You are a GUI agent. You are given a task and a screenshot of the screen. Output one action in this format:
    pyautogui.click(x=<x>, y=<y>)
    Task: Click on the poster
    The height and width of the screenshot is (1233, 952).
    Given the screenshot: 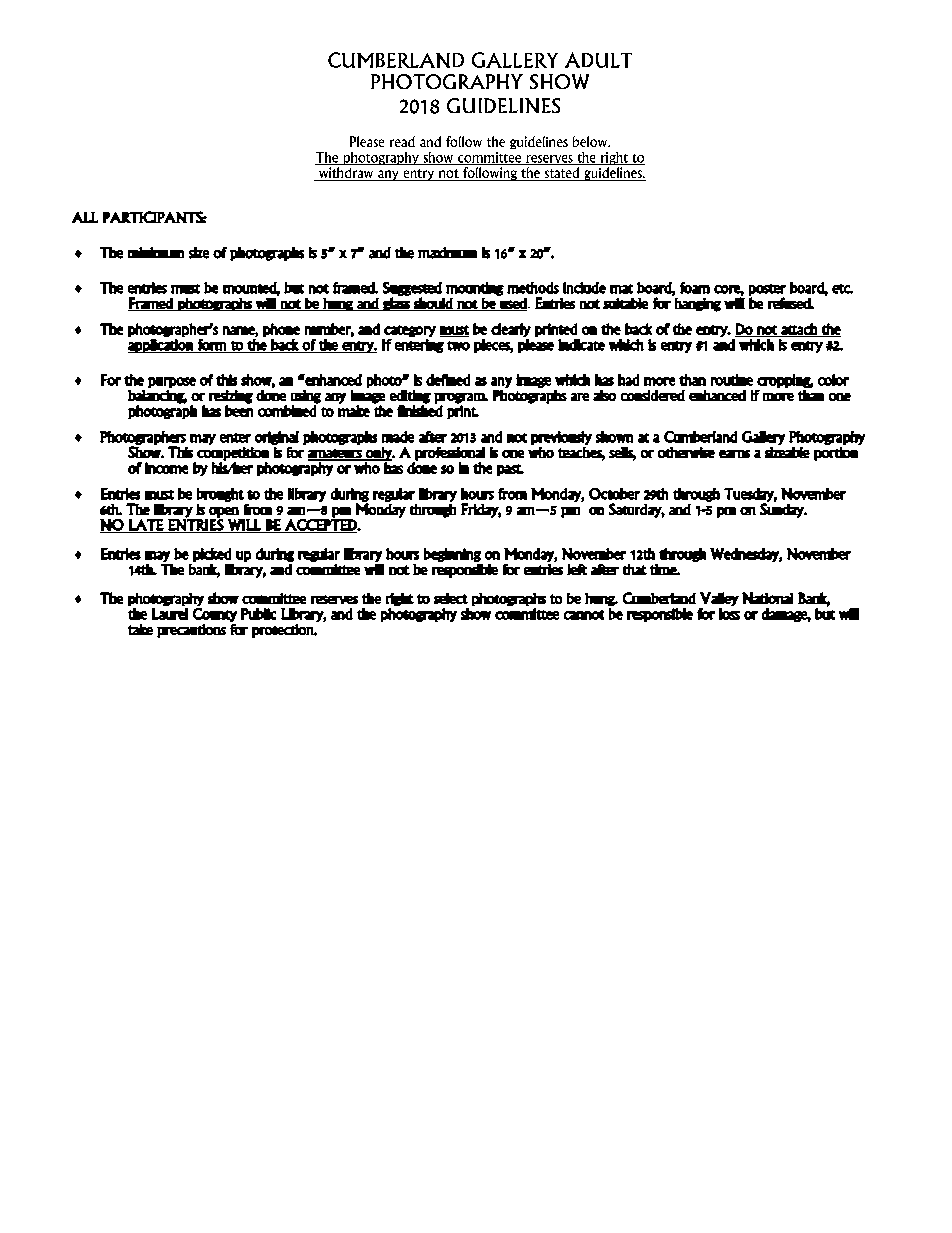 What is the action you would take?
    pyautogui.click(x=767, y=291)
